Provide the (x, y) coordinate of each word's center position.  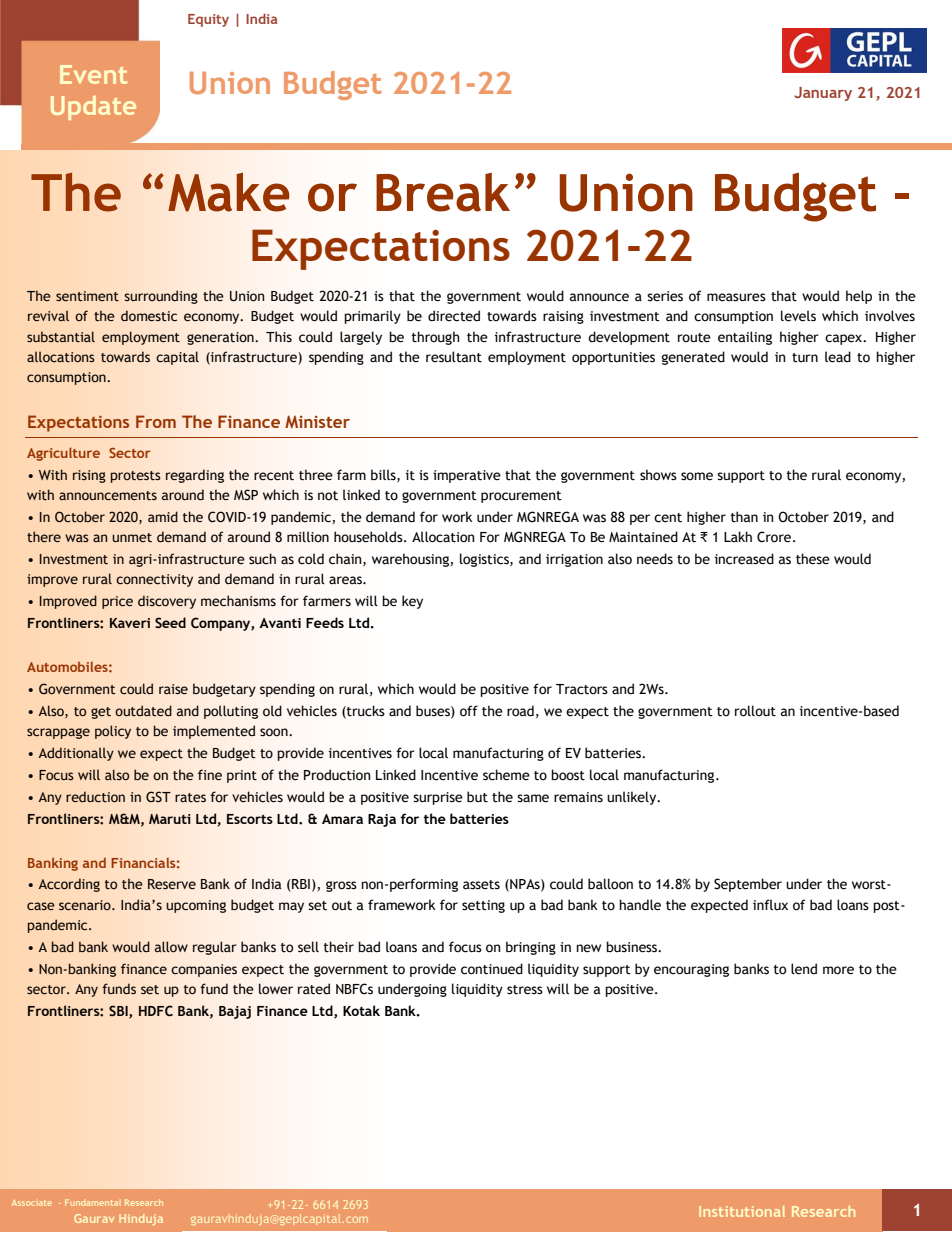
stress (525, 990)
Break (443, 192)
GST (158, 797)
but (477, 797)
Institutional (742, 1211)
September (748, 885)
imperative (467, 476)
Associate (32, 1203)
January (823, 94)
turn (805, 358)
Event (93, 74)
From (156, 421)
